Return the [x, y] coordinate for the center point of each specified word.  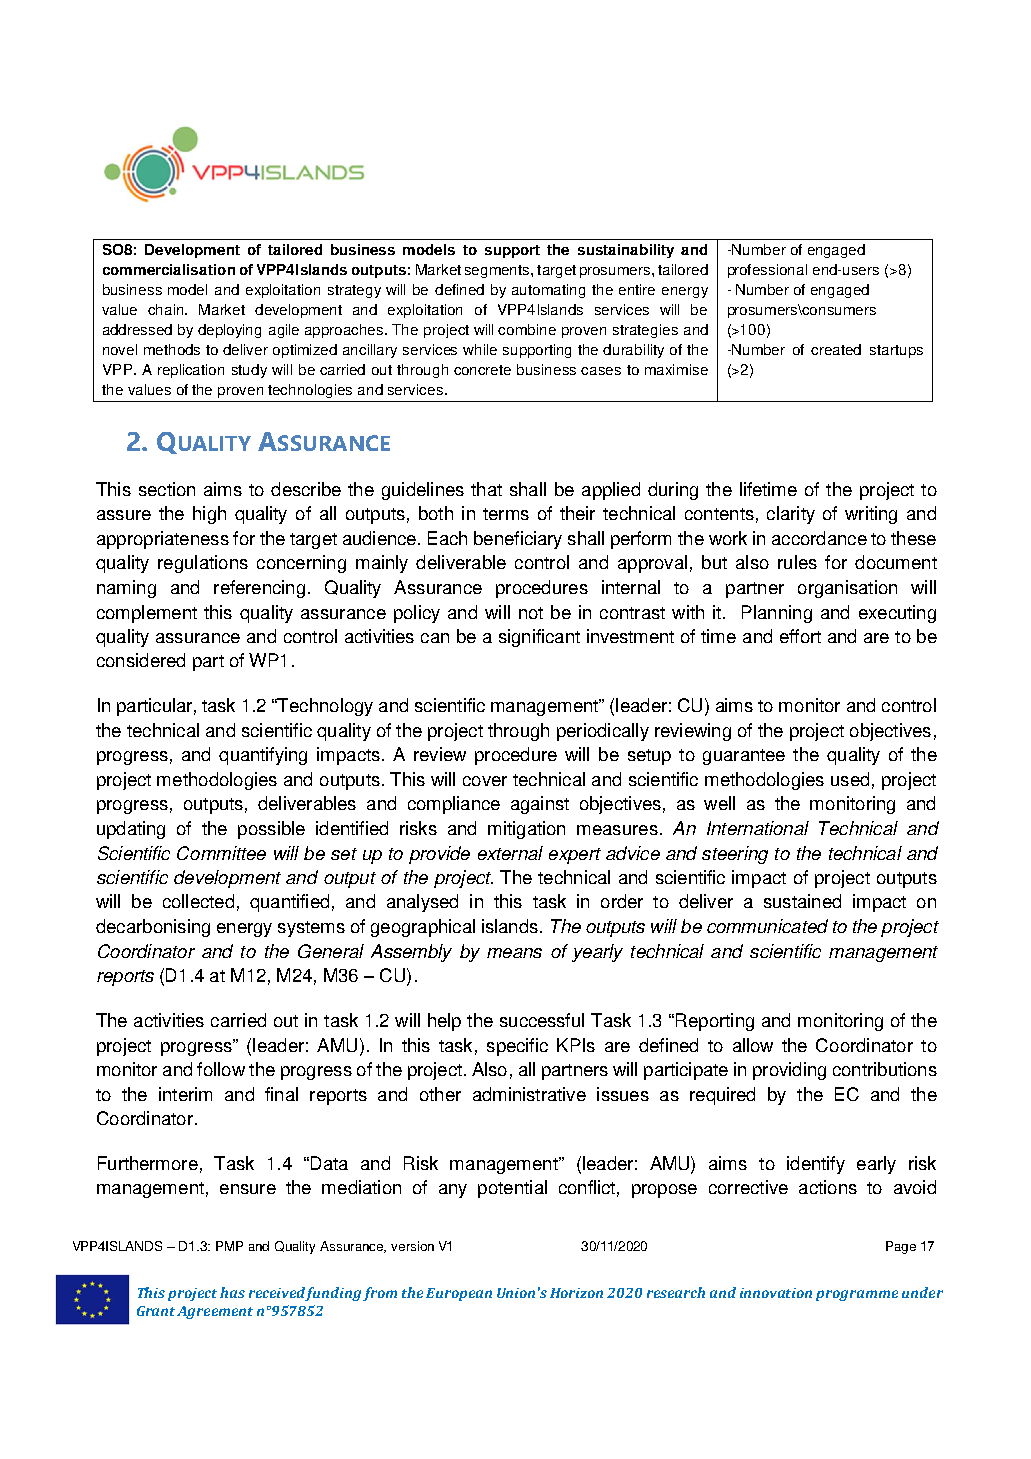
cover [485, 781]
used [850, 779]
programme [857, 1295]
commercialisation [169, 269]
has [232, 1292]
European [459, 1294]
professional [767, 271]
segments [498, 271]
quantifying [263, 756]
